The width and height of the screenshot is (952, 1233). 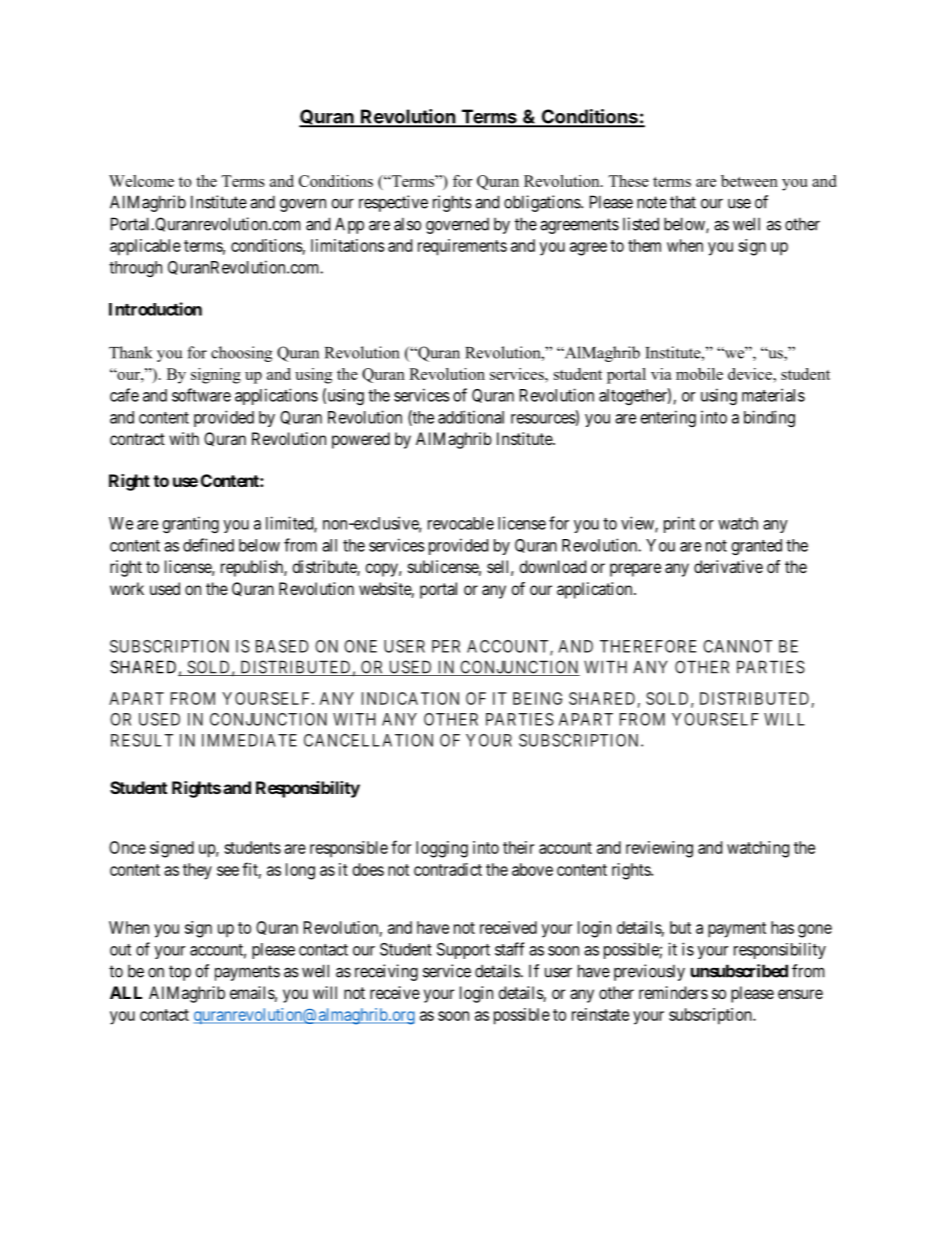 I want to click on top, so click(x=180, y=973).
